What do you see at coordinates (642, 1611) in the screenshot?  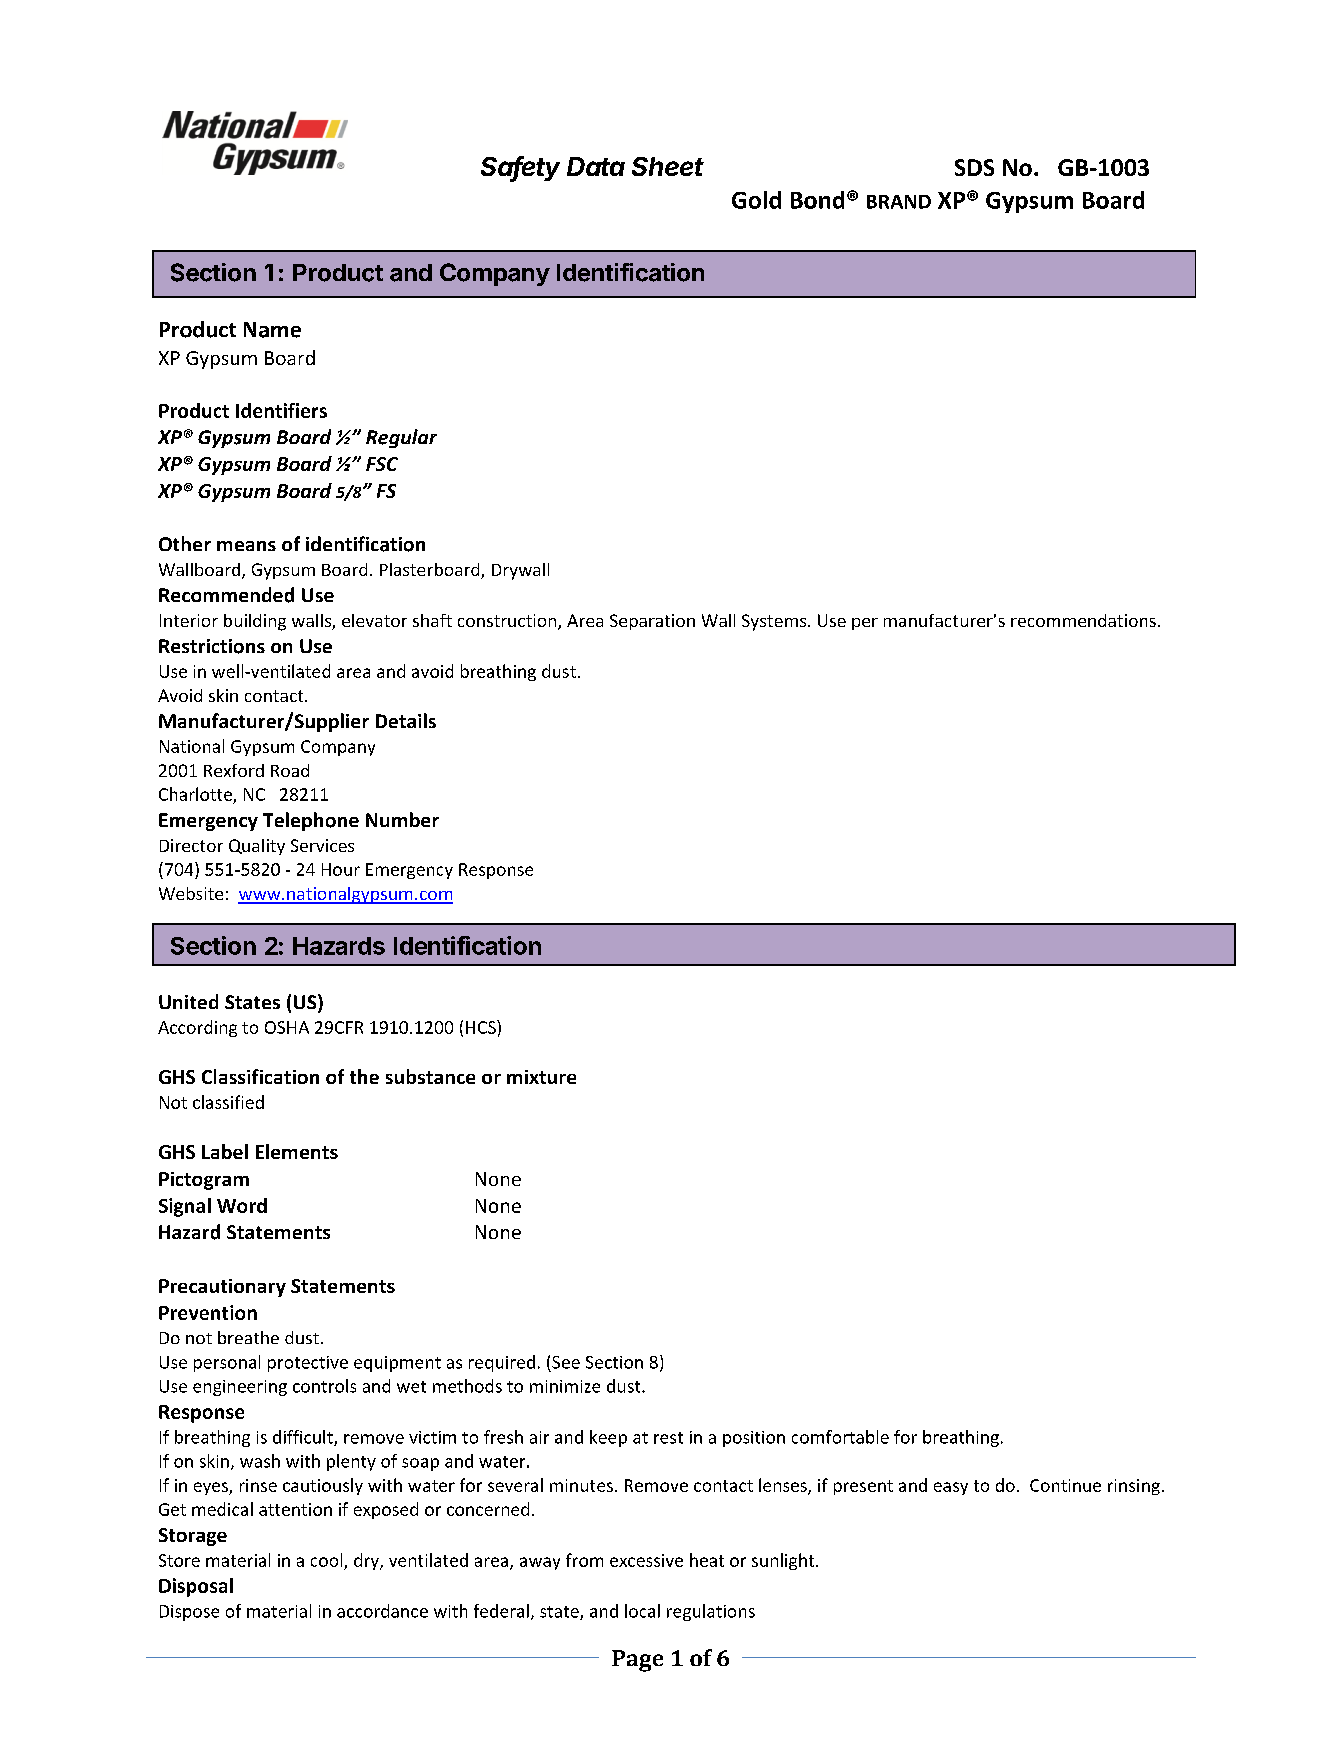 I see `local` at bounding box center [642, 1611].
